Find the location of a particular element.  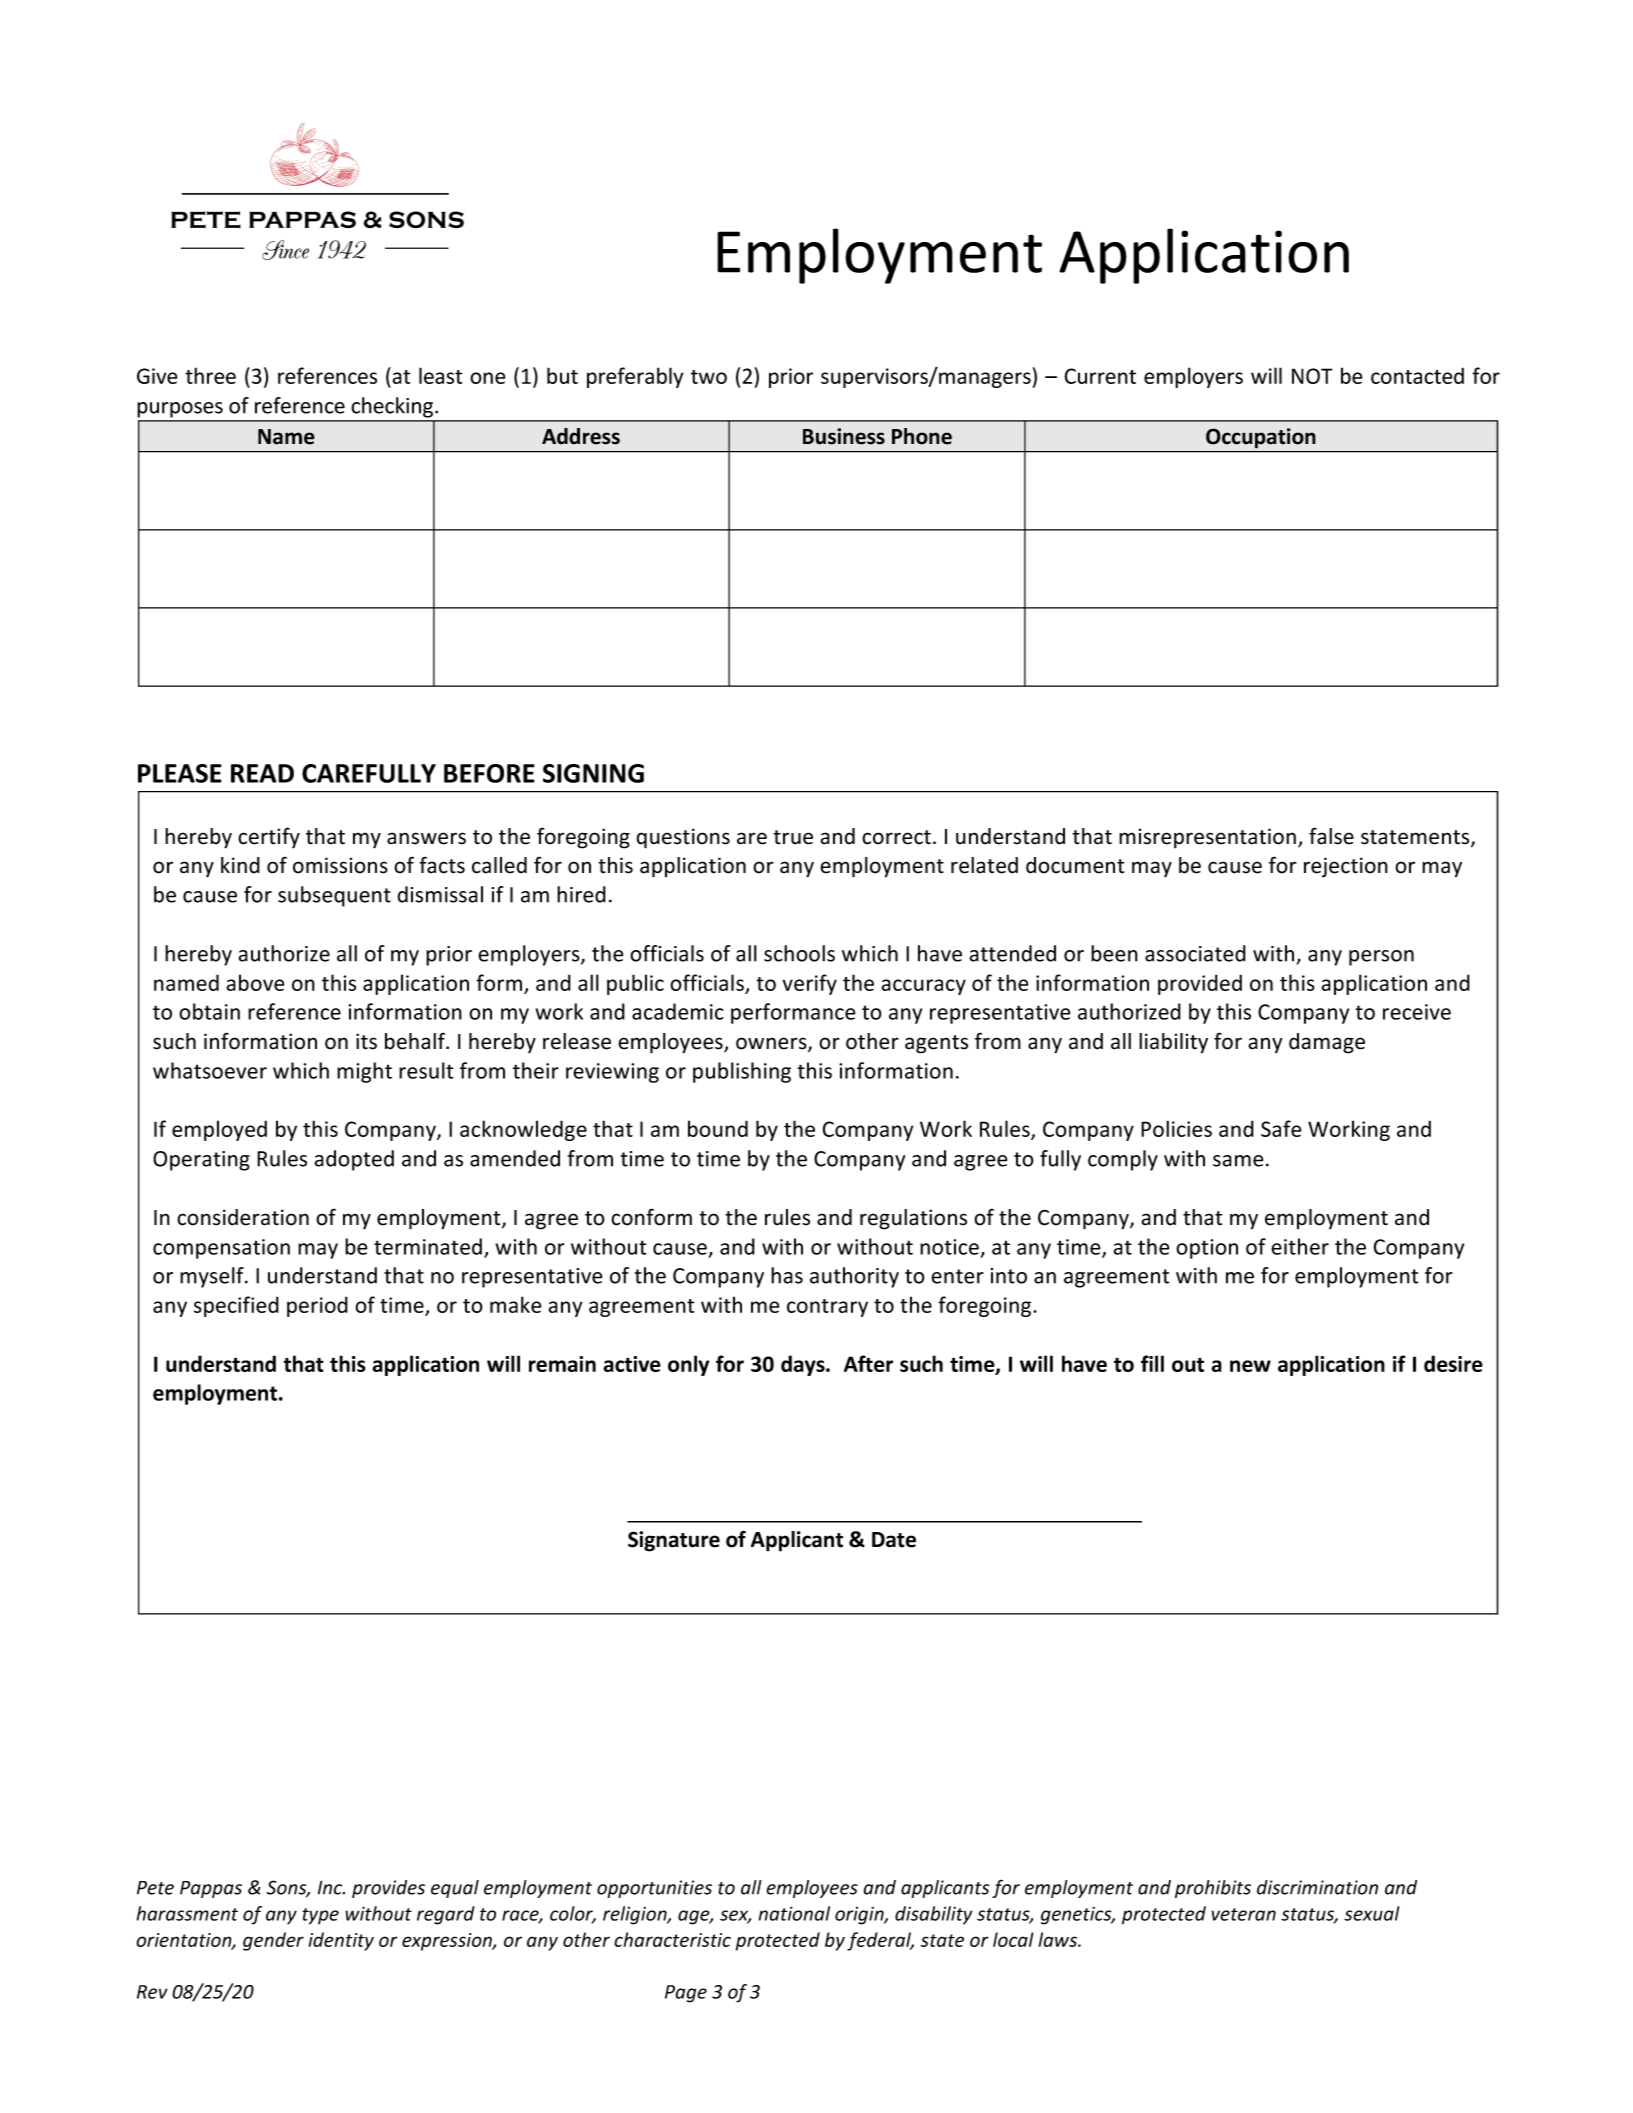

identity is located at coordinates (341, 1941).
